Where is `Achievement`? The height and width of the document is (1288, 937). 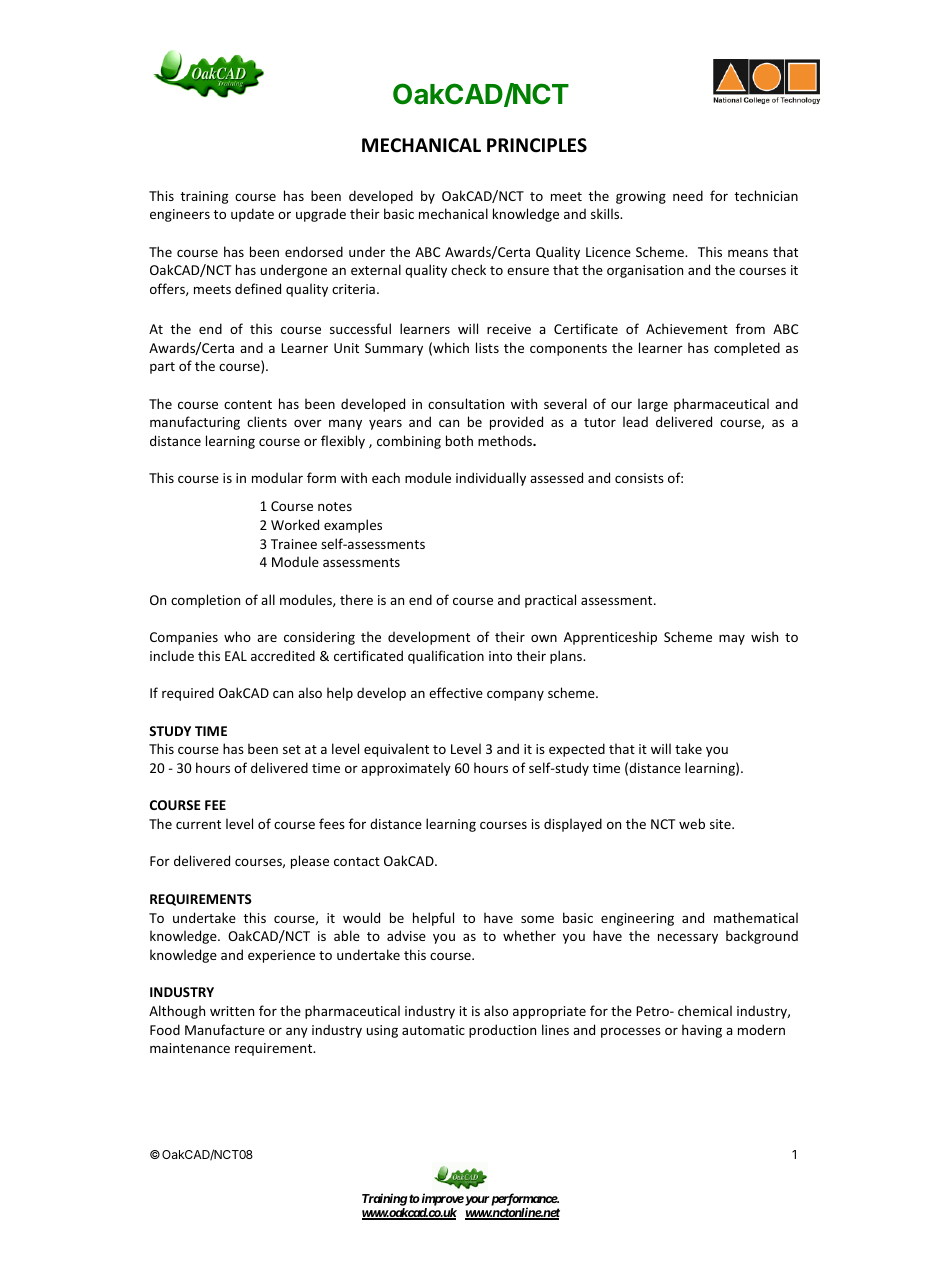
Achievement is located at coordinates (687, 328).
